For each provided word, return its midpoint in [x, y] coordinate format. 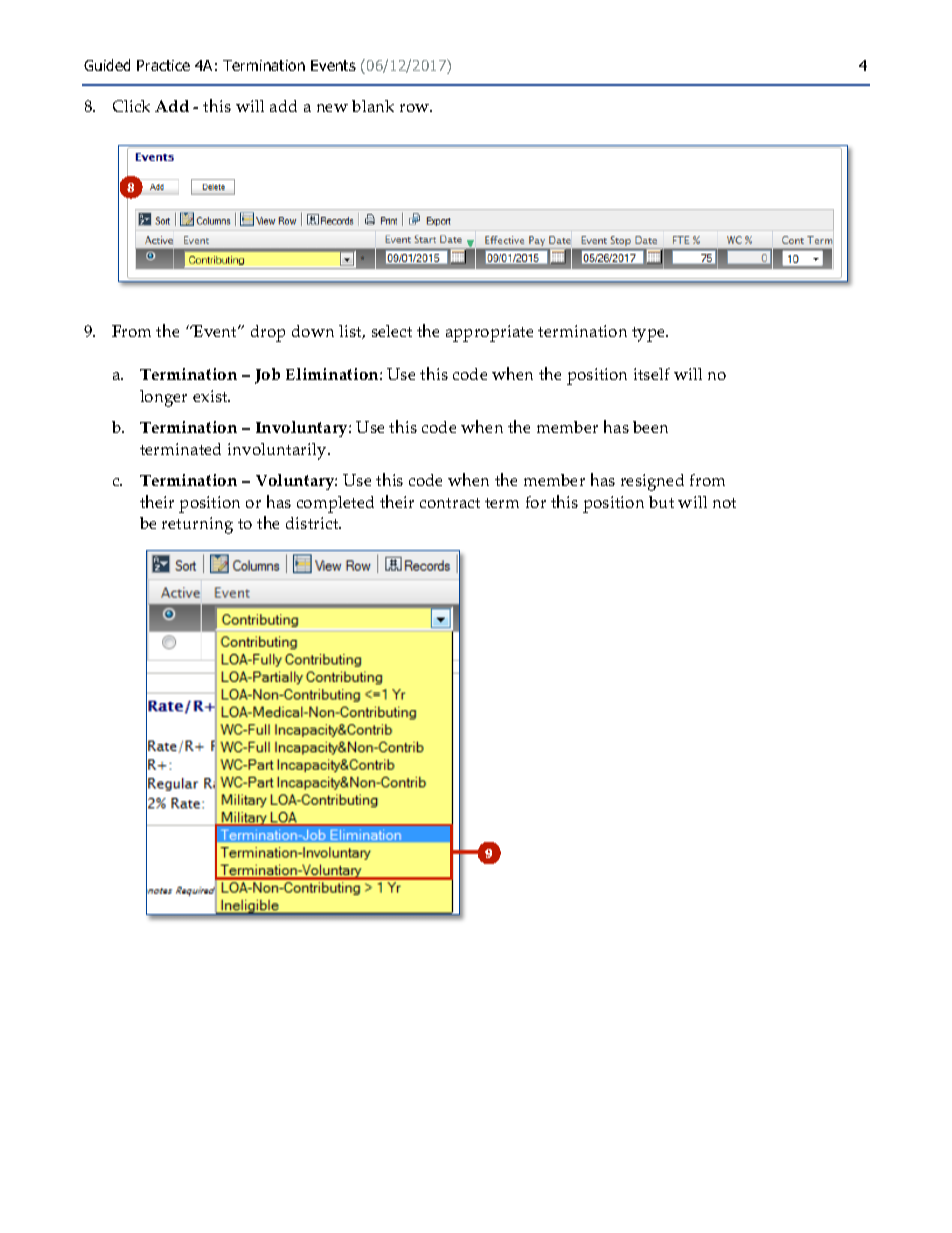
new [332, 108]
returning [197, 525]
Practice [163, 65]
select [392, 331]
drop [268, 333]
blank [373, 106]
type [650, 334]
